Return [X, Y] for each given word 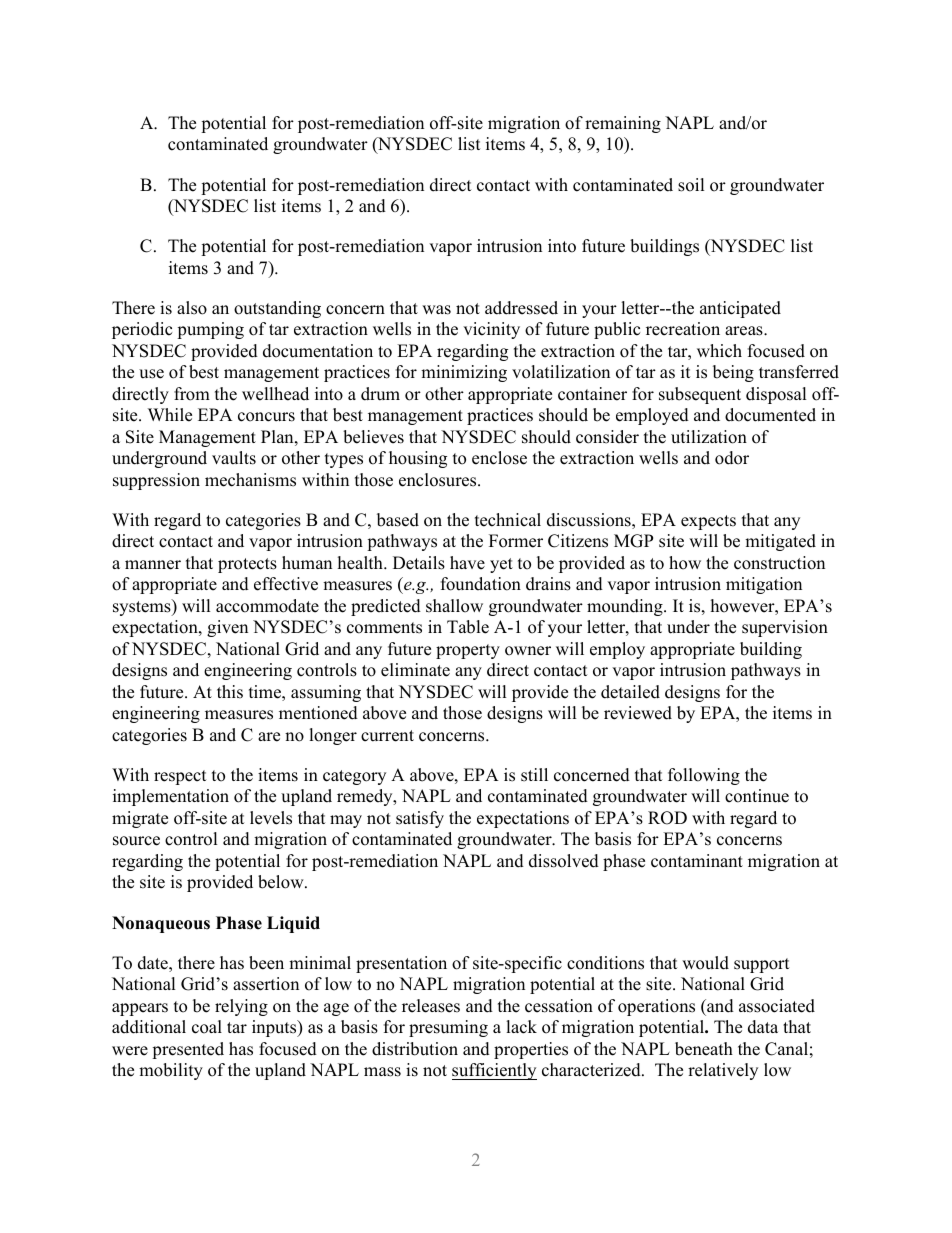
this [230, 692]
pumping [210, 330]
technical [508, 520]
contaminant [697, 861]
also [192, 308]
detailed [630, 692]
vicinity [491, 330]
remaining [623, 124]
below [282, 882]
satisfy [420, 819]
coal [207, 1027]
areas [745, 331]
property [468, 651]
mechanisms [250, 480]
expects [708, 522]
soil [691, 185]
